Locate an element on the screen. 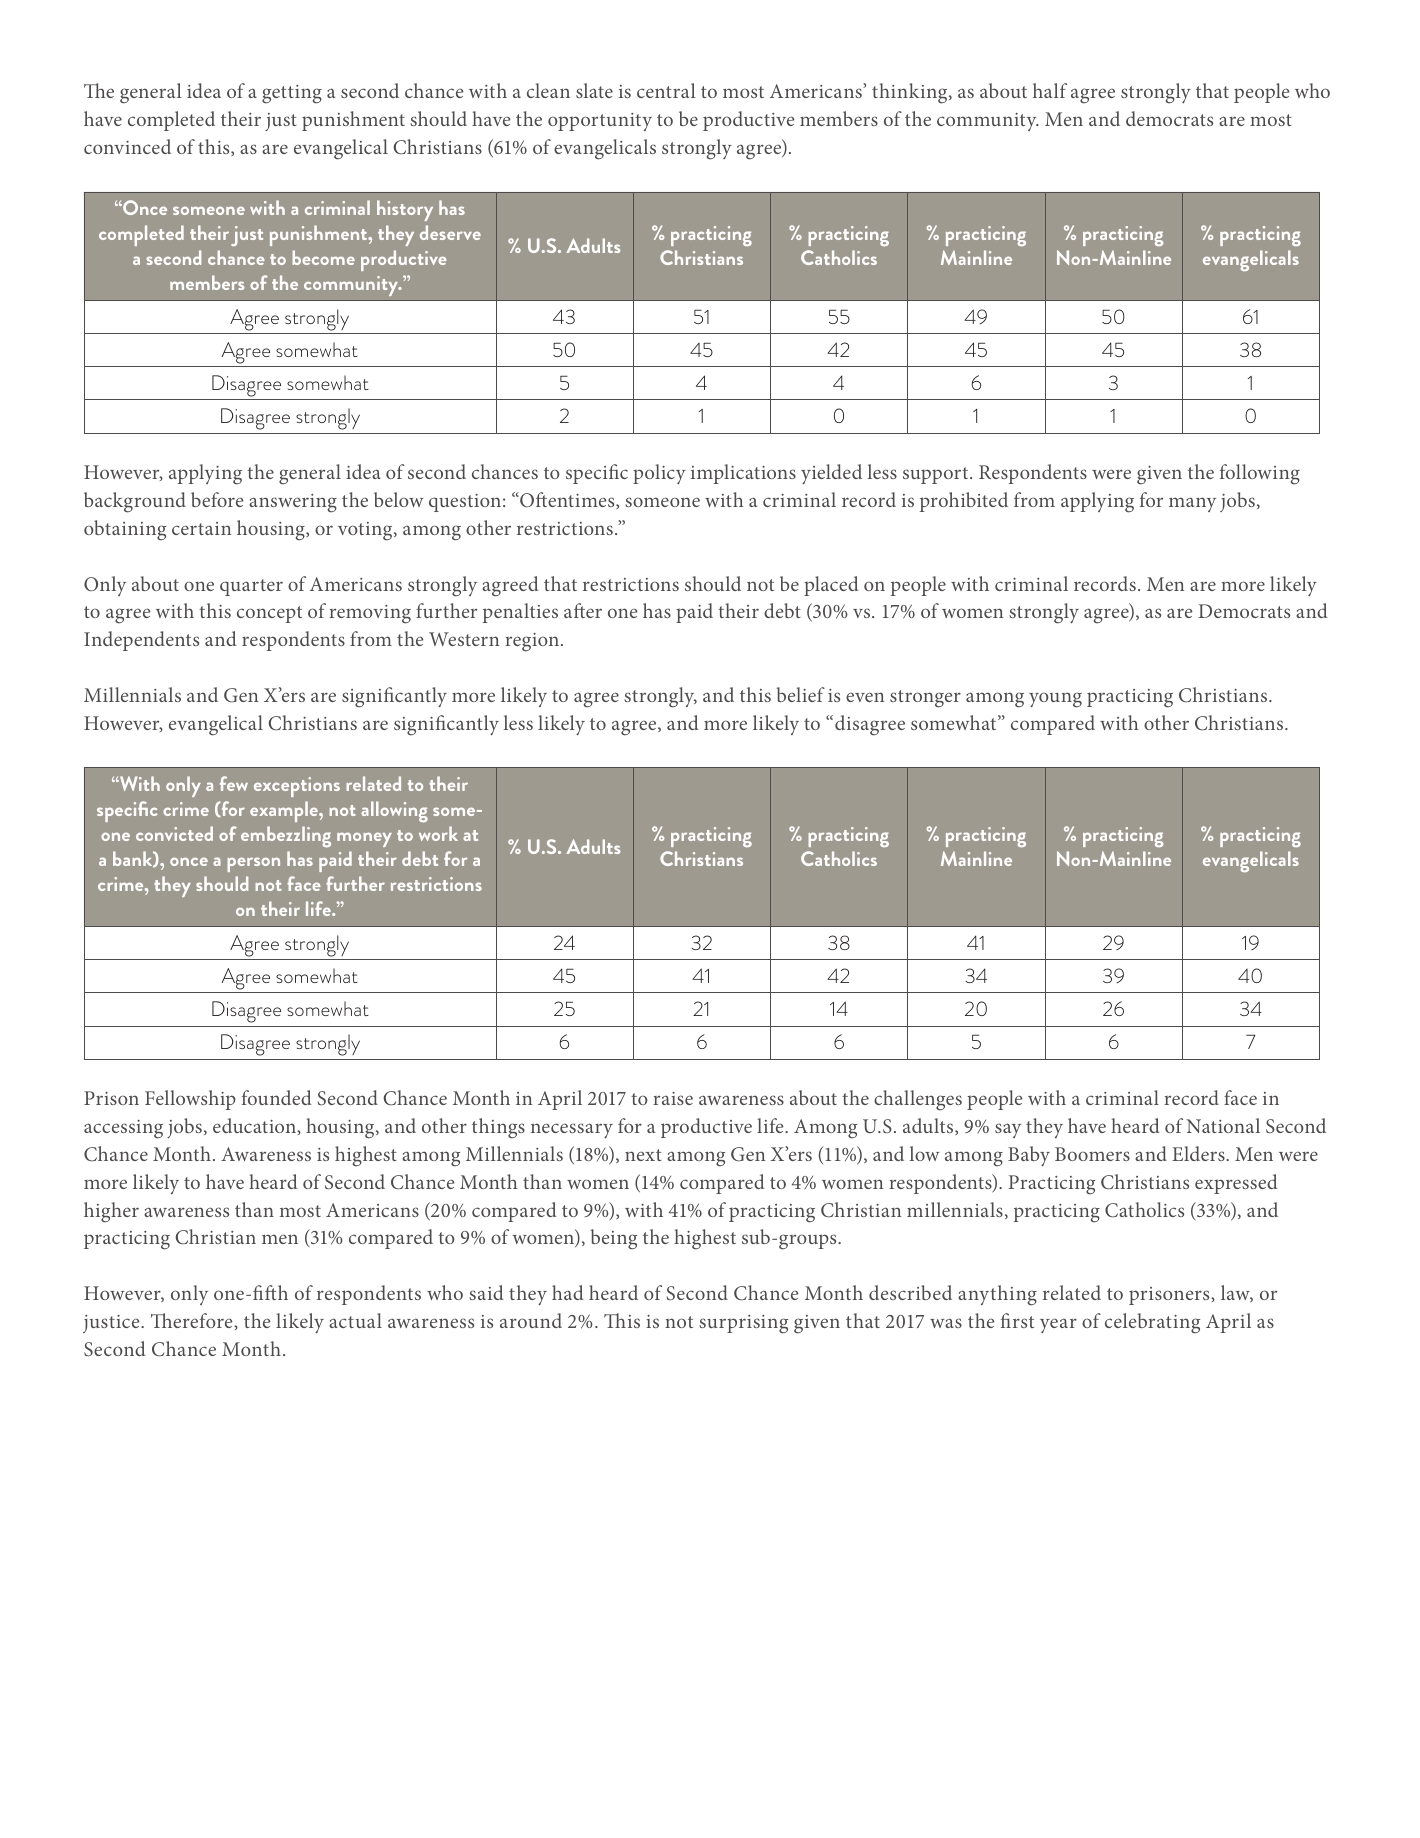 Image resolution: width=1420 pixels, height=1838 pixels. following is located at coordinates (1260, 474).
